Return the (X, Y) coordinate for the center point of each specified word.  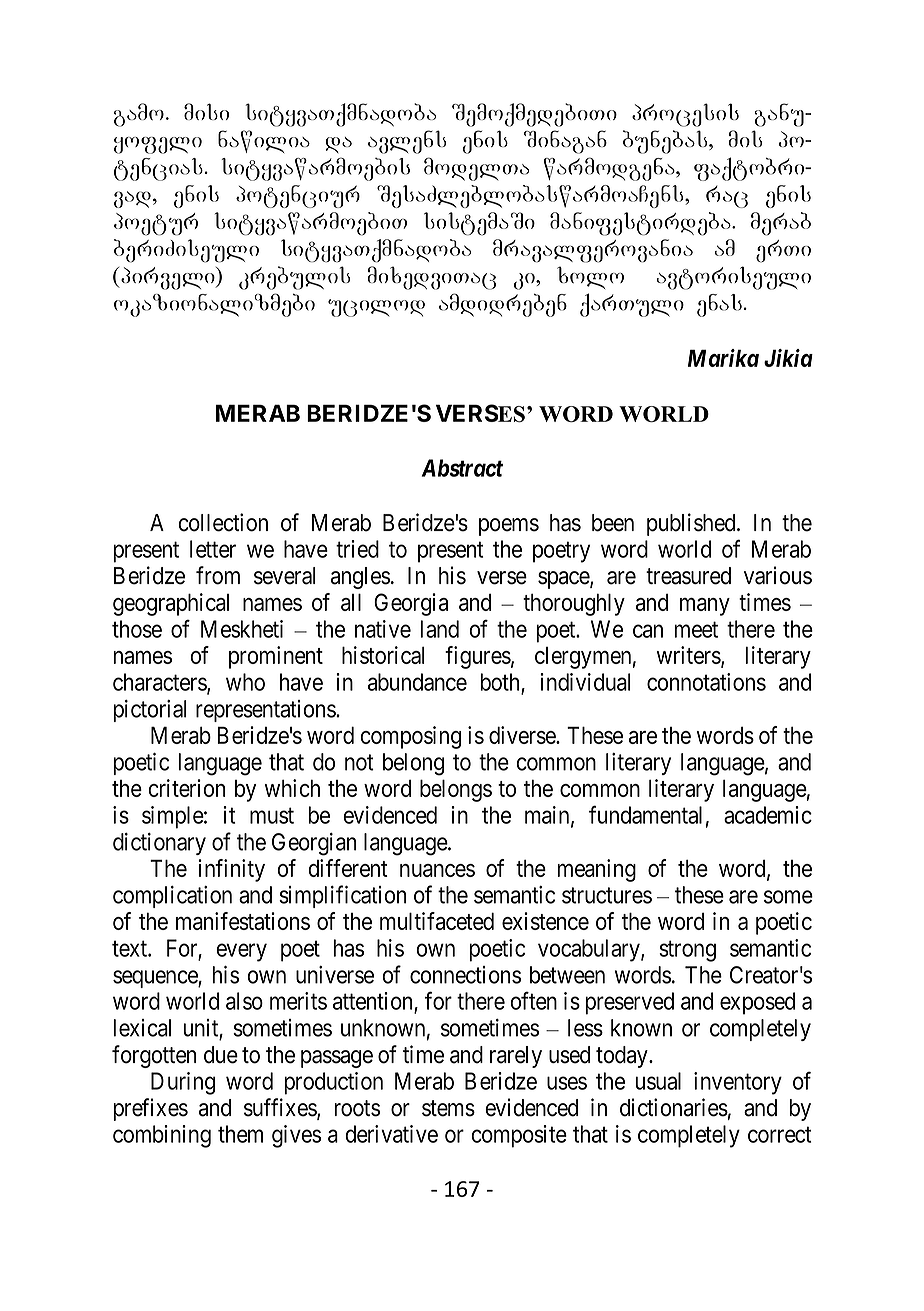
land (440, 629)
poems (509, 527)
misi (206, 111)
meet (696, 630)
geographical (171, 604)
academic (768, 815)
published (692, 524)
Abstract (462, 468)
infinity (231, 870)
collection (223, 522)
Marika (723, 358)
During (183, 1083)
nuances (437, 870)
